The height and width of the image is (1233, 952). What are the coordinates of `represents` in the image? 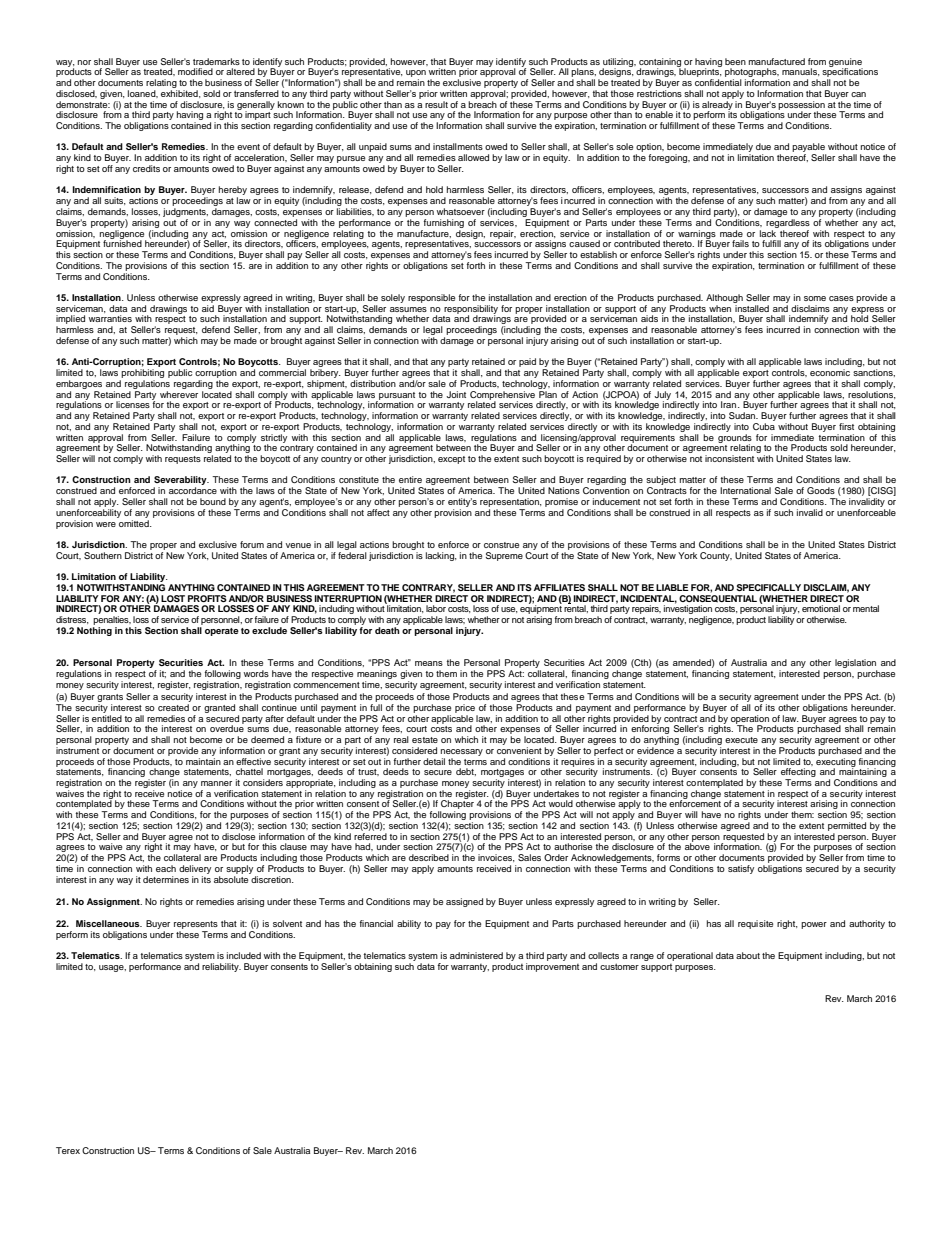 It's located at (196, 925).
